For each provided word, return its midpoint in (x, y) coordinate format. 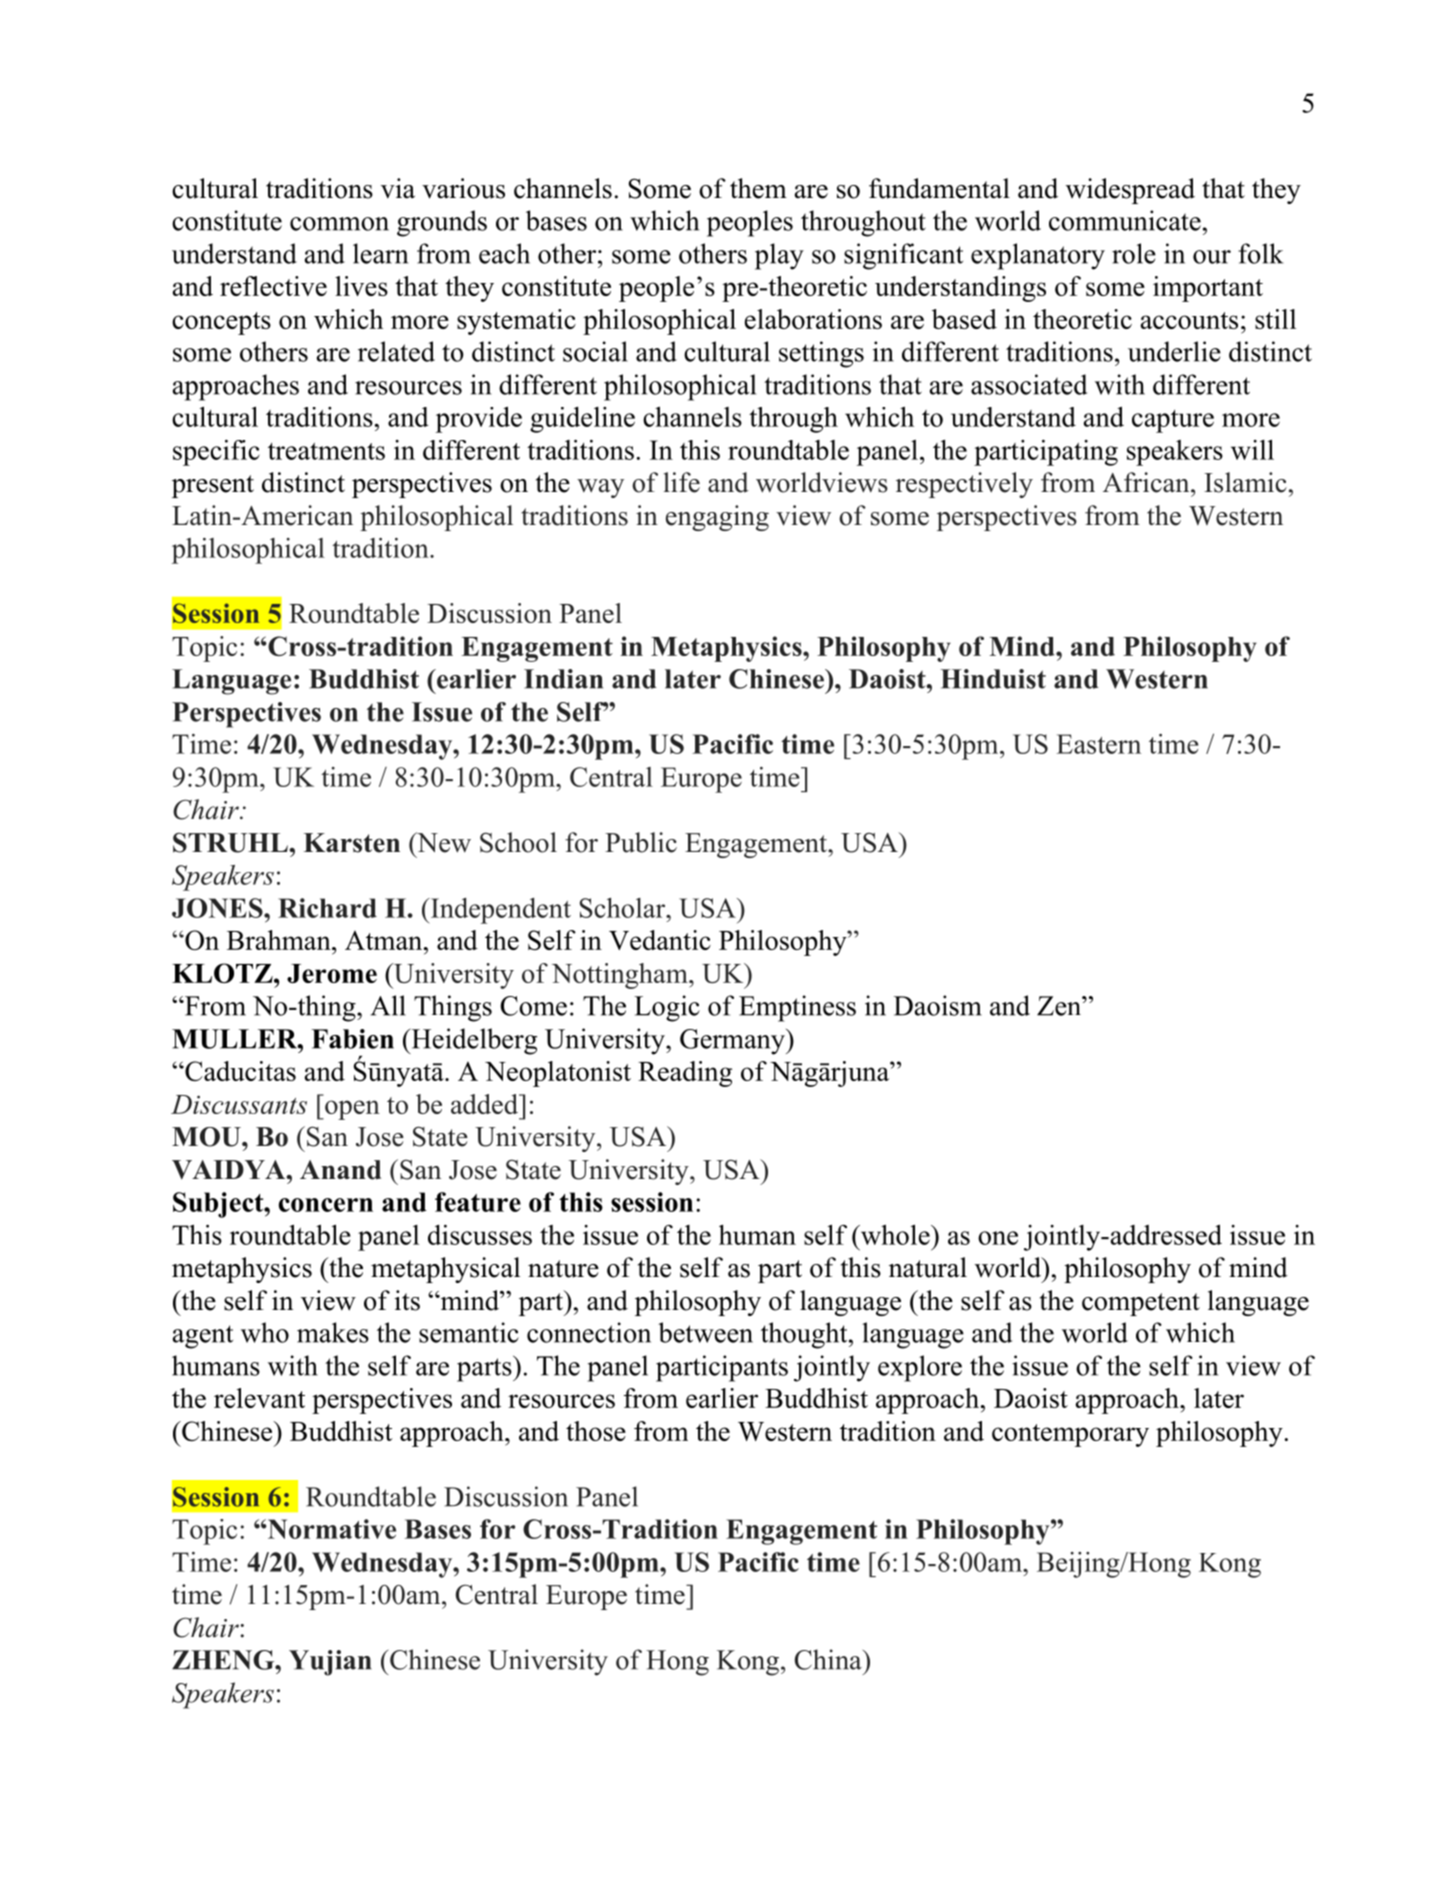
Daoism (938, 1005)
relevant (259, 1398)
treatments (326, 451)
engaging (717, 518)
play (779, 256)
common (339, 224)
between (705, 1332)
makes (333, 1332)
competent (1141, 1304)
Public (641, 842)
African (1147, 482)
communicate (1125, 220)
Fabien (353, 1039)
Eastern (1099, 744)
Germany (733, 1042)
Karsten (352, 843)
